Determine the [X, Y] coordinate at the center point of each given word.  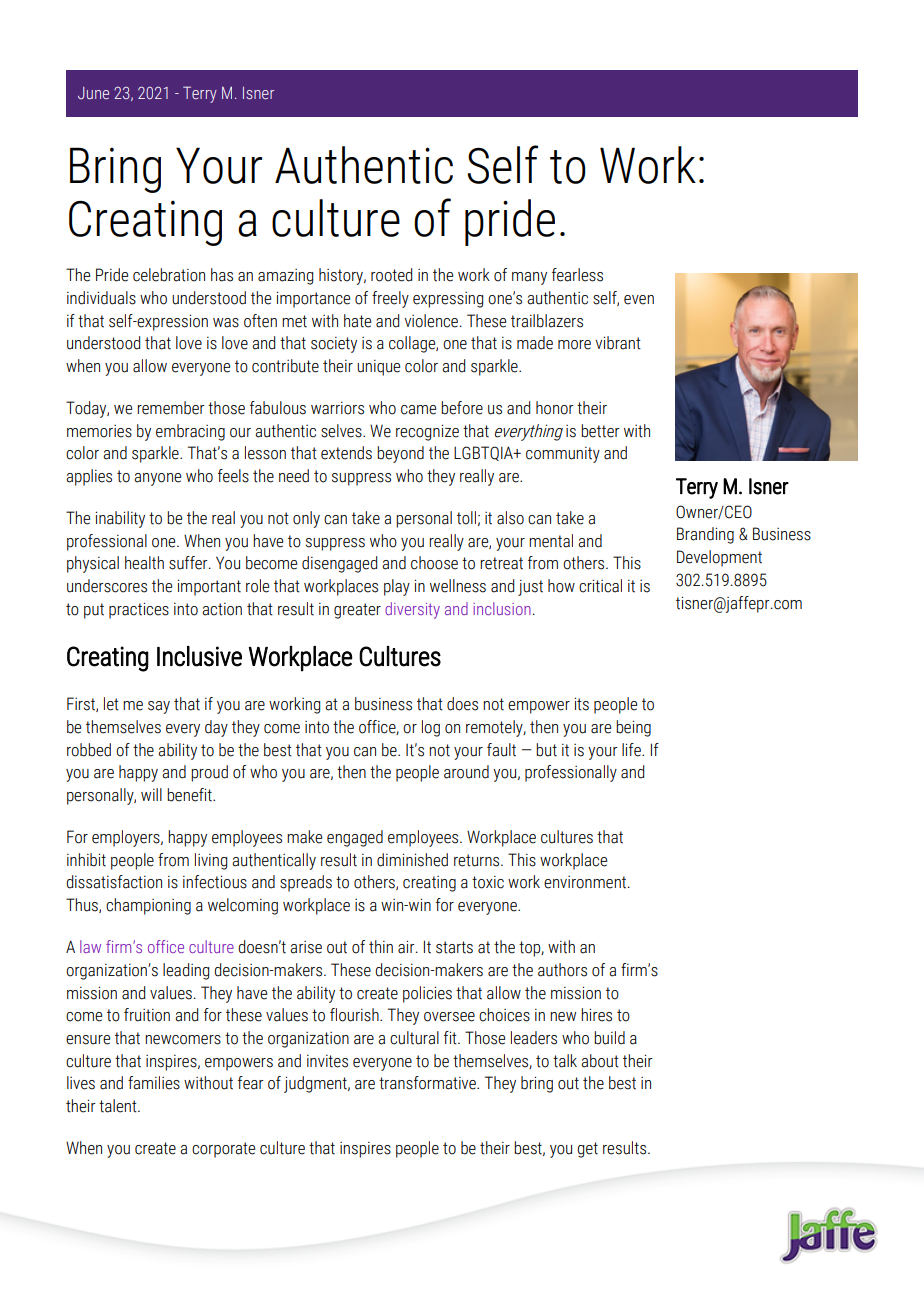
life [632, 750]
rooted [391, 275]
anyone [157, 479]
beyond [400, 454]
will [151, 794]
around [466, 772]
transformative [428, 1083]
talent [119, 1106]
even [639, 300]
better [600, 431]
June [93, 93]
